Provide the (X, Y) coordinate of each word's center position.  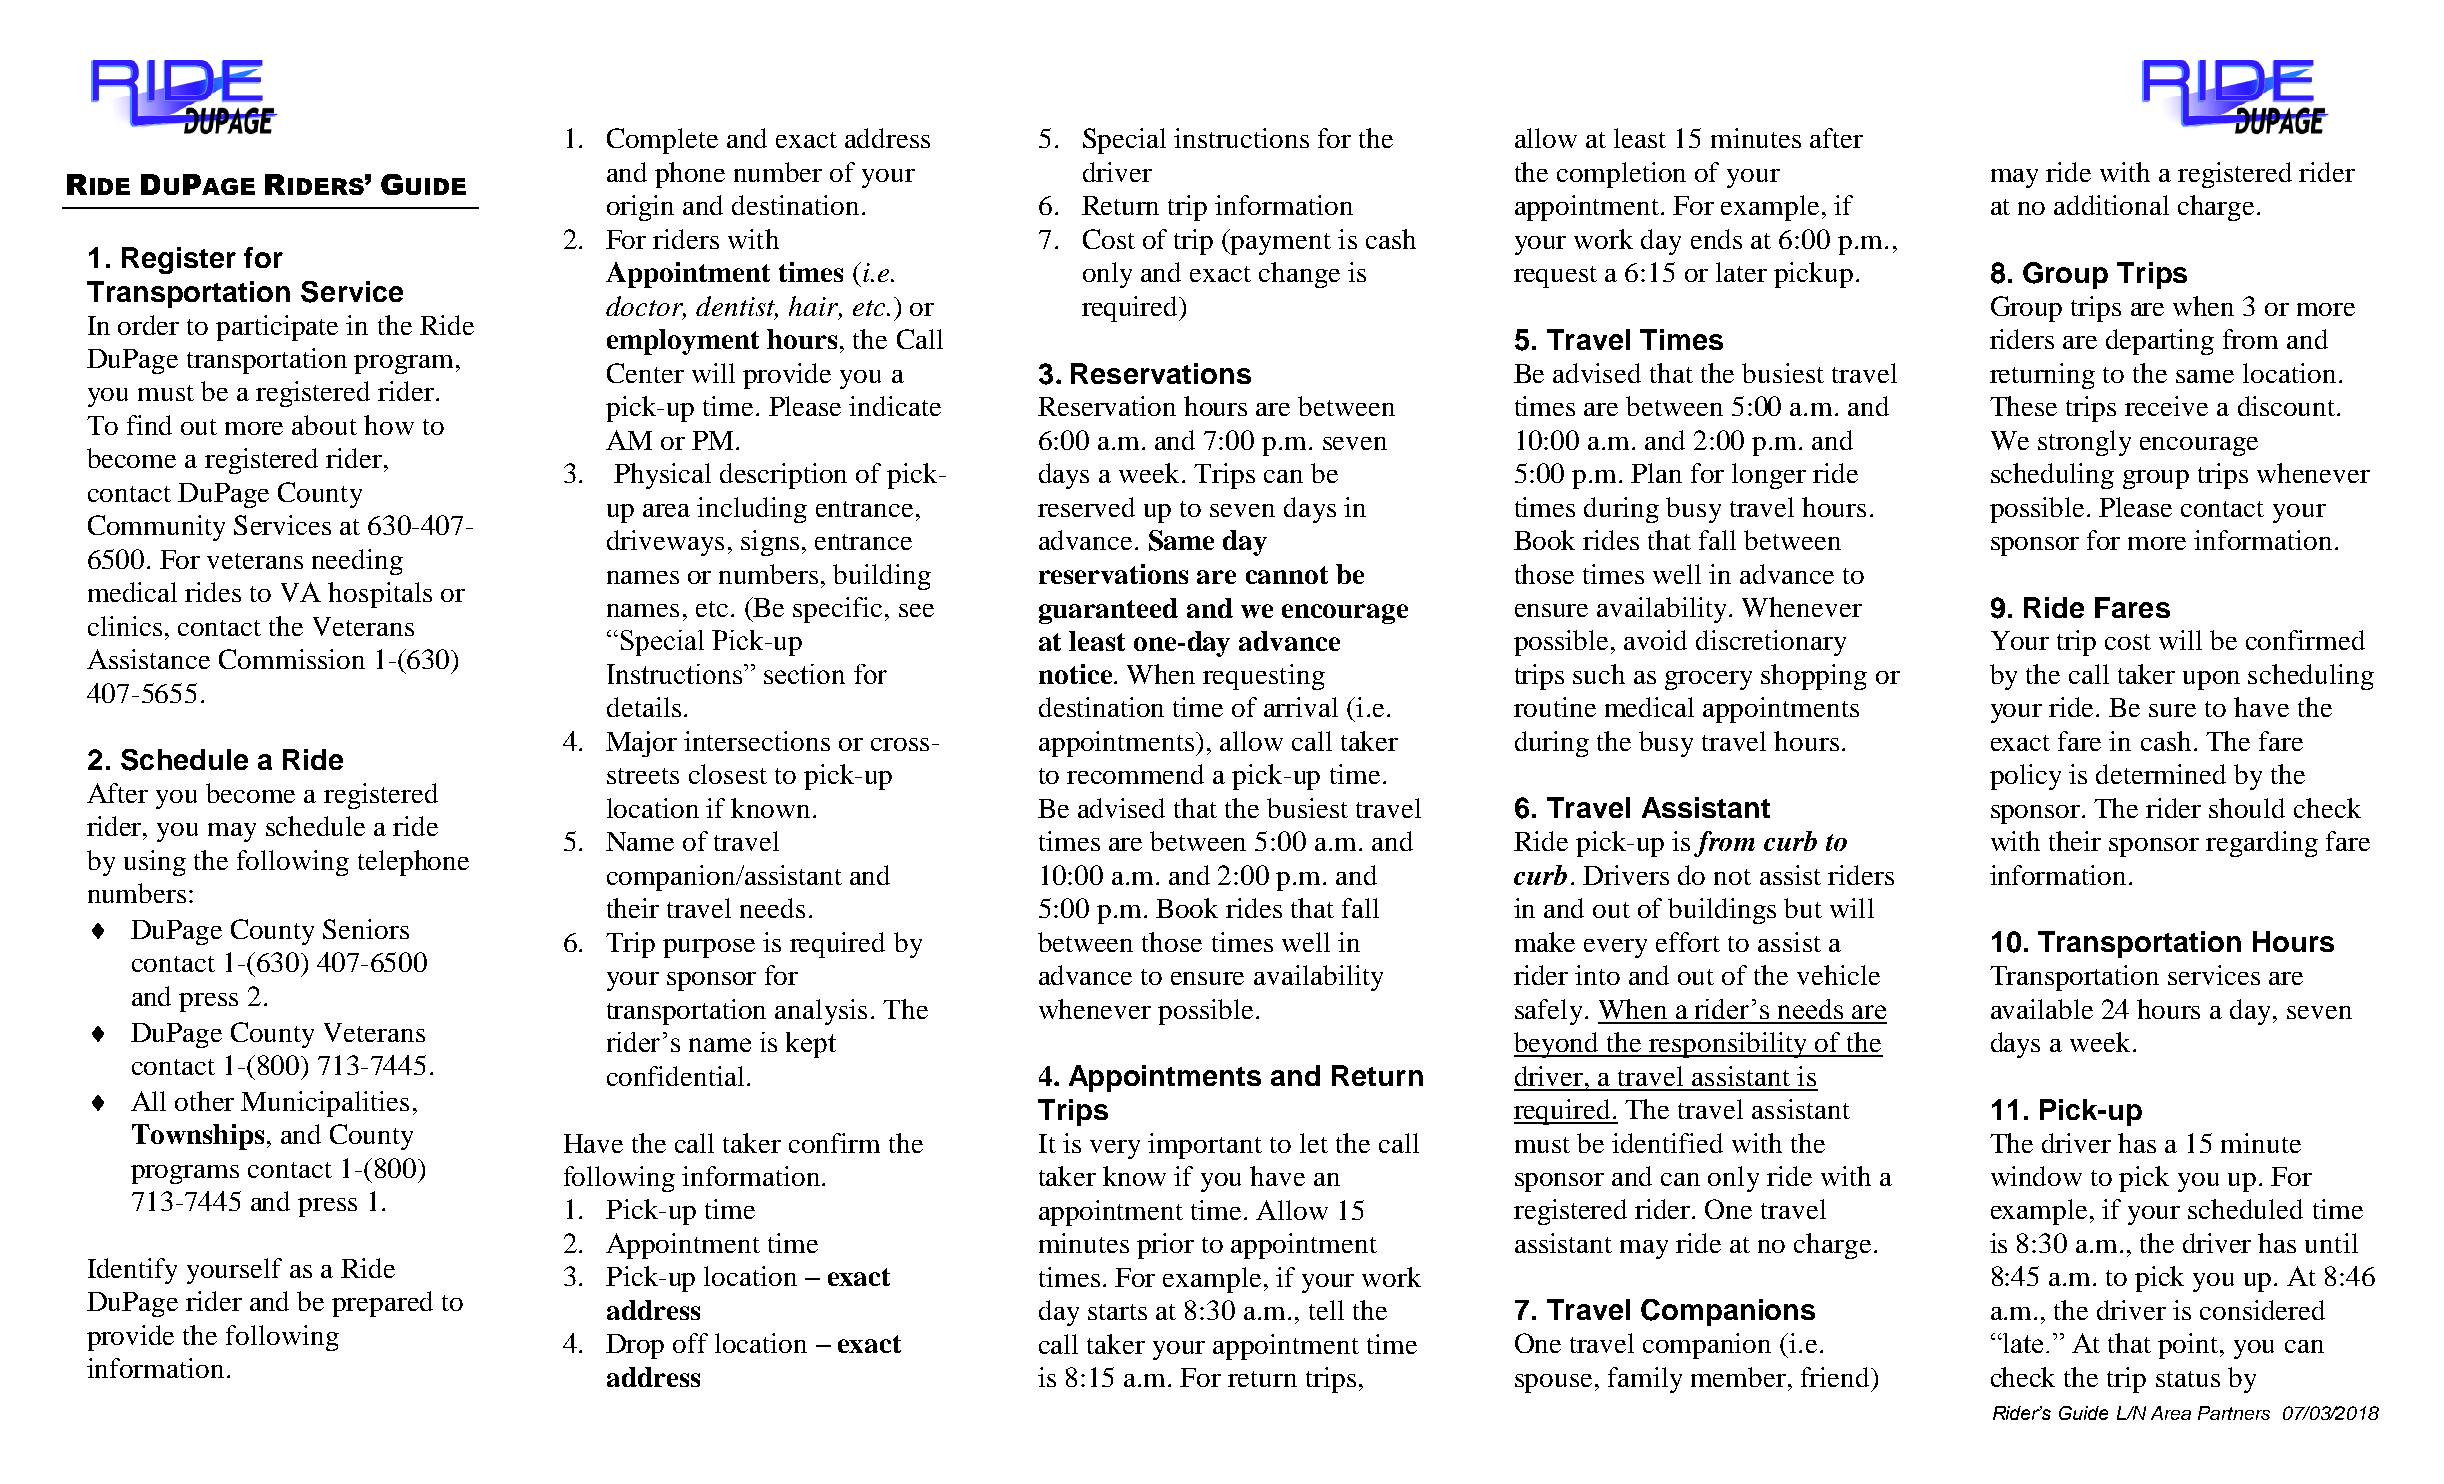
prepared (382, 1304)
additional (2111, 205)
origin (640, 208)
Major (641, 744)
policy (2025, 777)
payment (1280, 244)
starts (1117, 1312)
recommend (1135, 774)
